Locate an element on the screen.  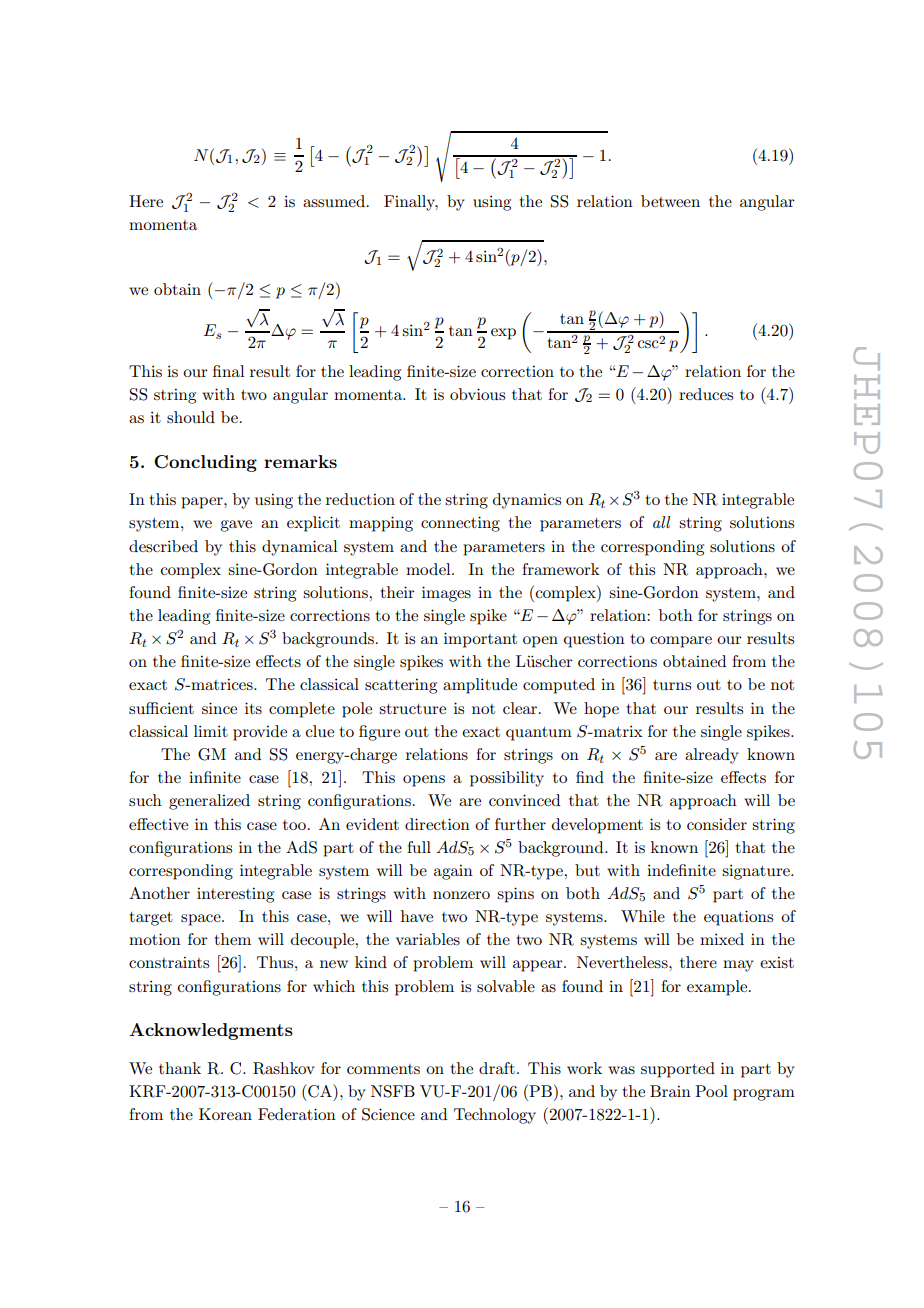
between is located at coordinates (670, 201).
